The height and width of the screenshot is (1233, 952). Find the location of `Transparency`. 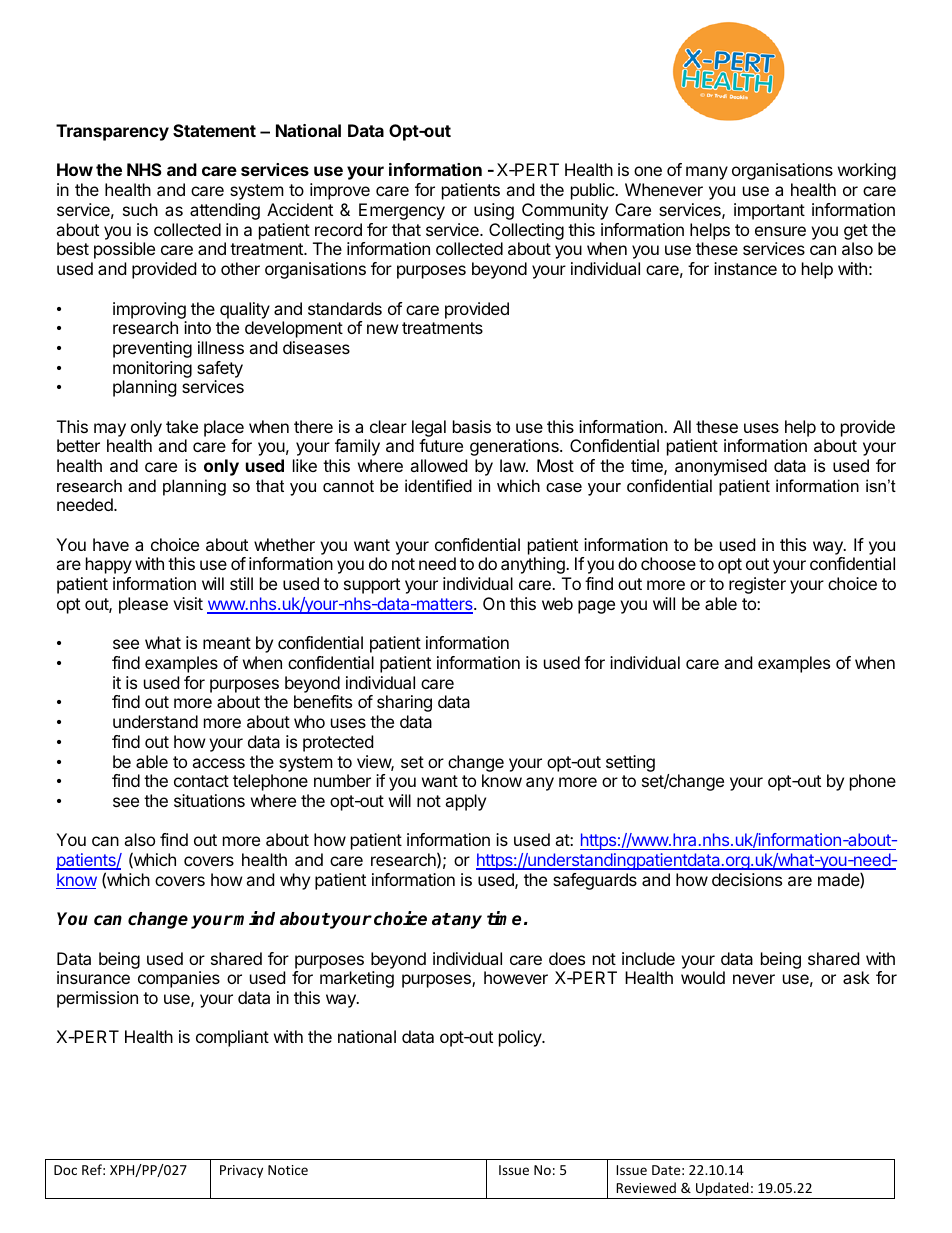

Transparency is located at coordinates (112, 132).
